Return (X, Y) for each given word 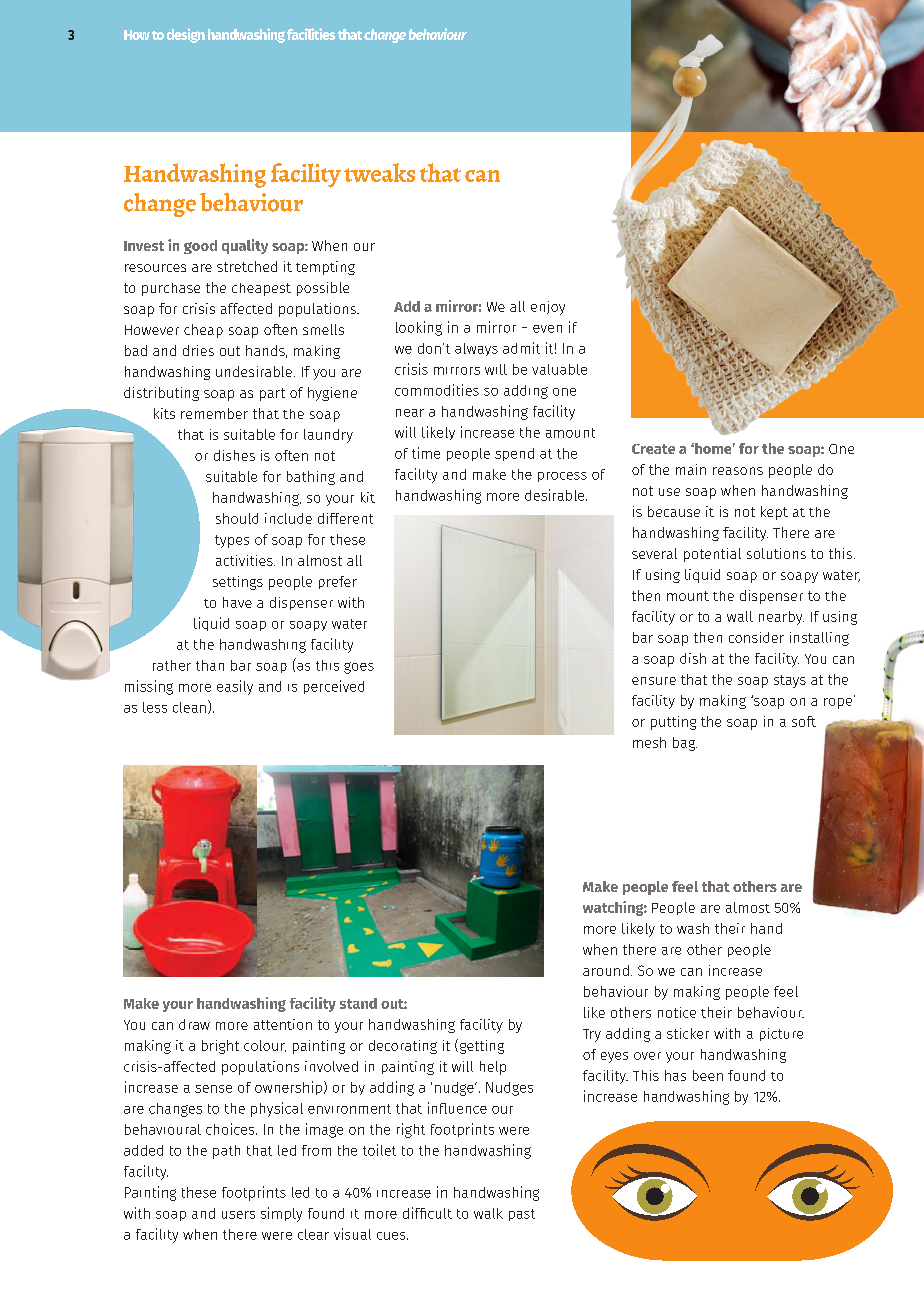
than (210, 665)
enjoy (548, 308)
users (238, 1215)
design (186, 35)
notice (677, 1012)
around (606, 970)
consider (756, 637)
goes (359, 668)
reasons (738, 471)
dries (198, 350)
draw (194, 1024)
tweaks (379, 172)
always (476, 349)
